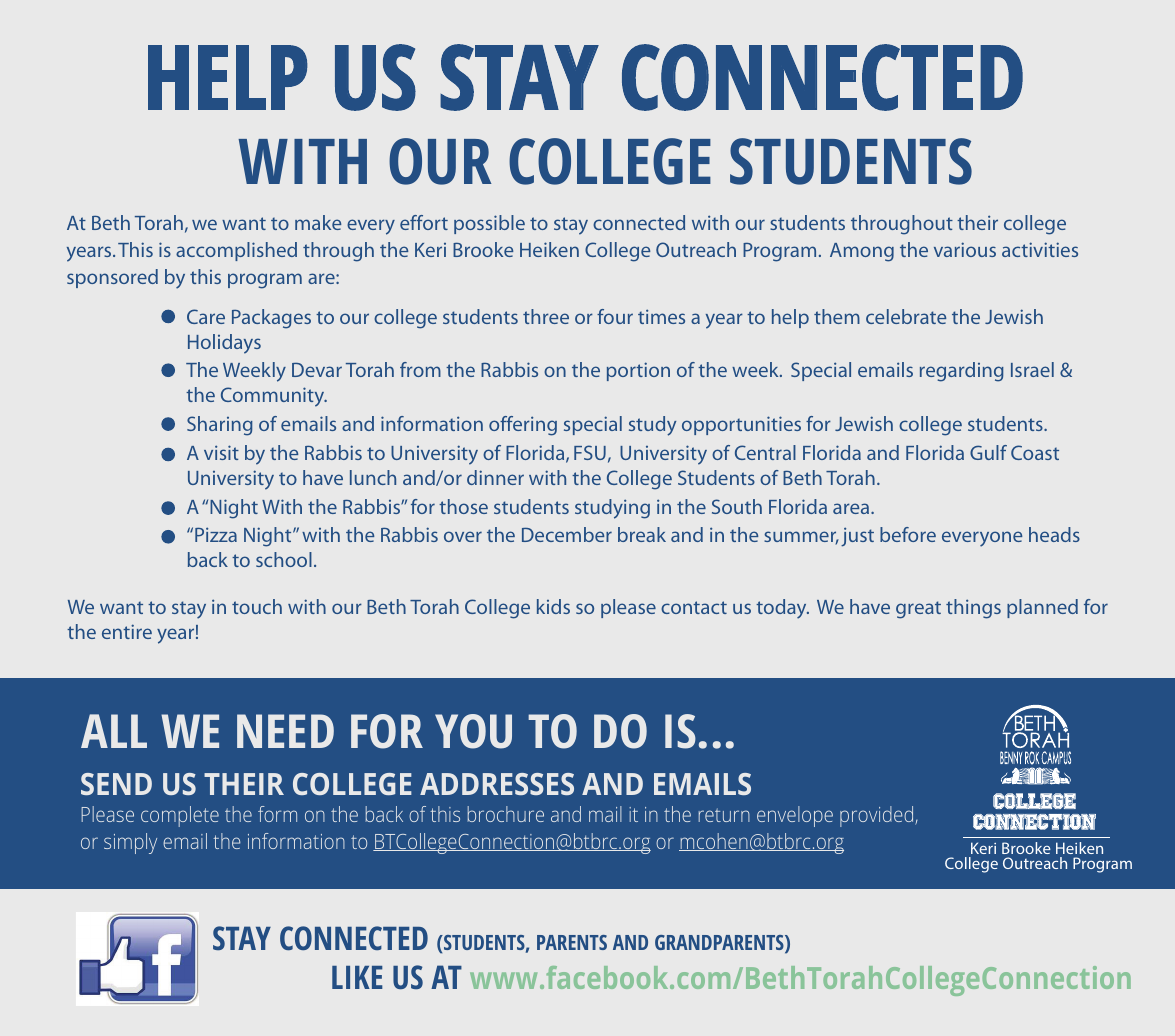 This screenshot has width=1175, height=1036. I want to click on provided, so click(878, 816).
